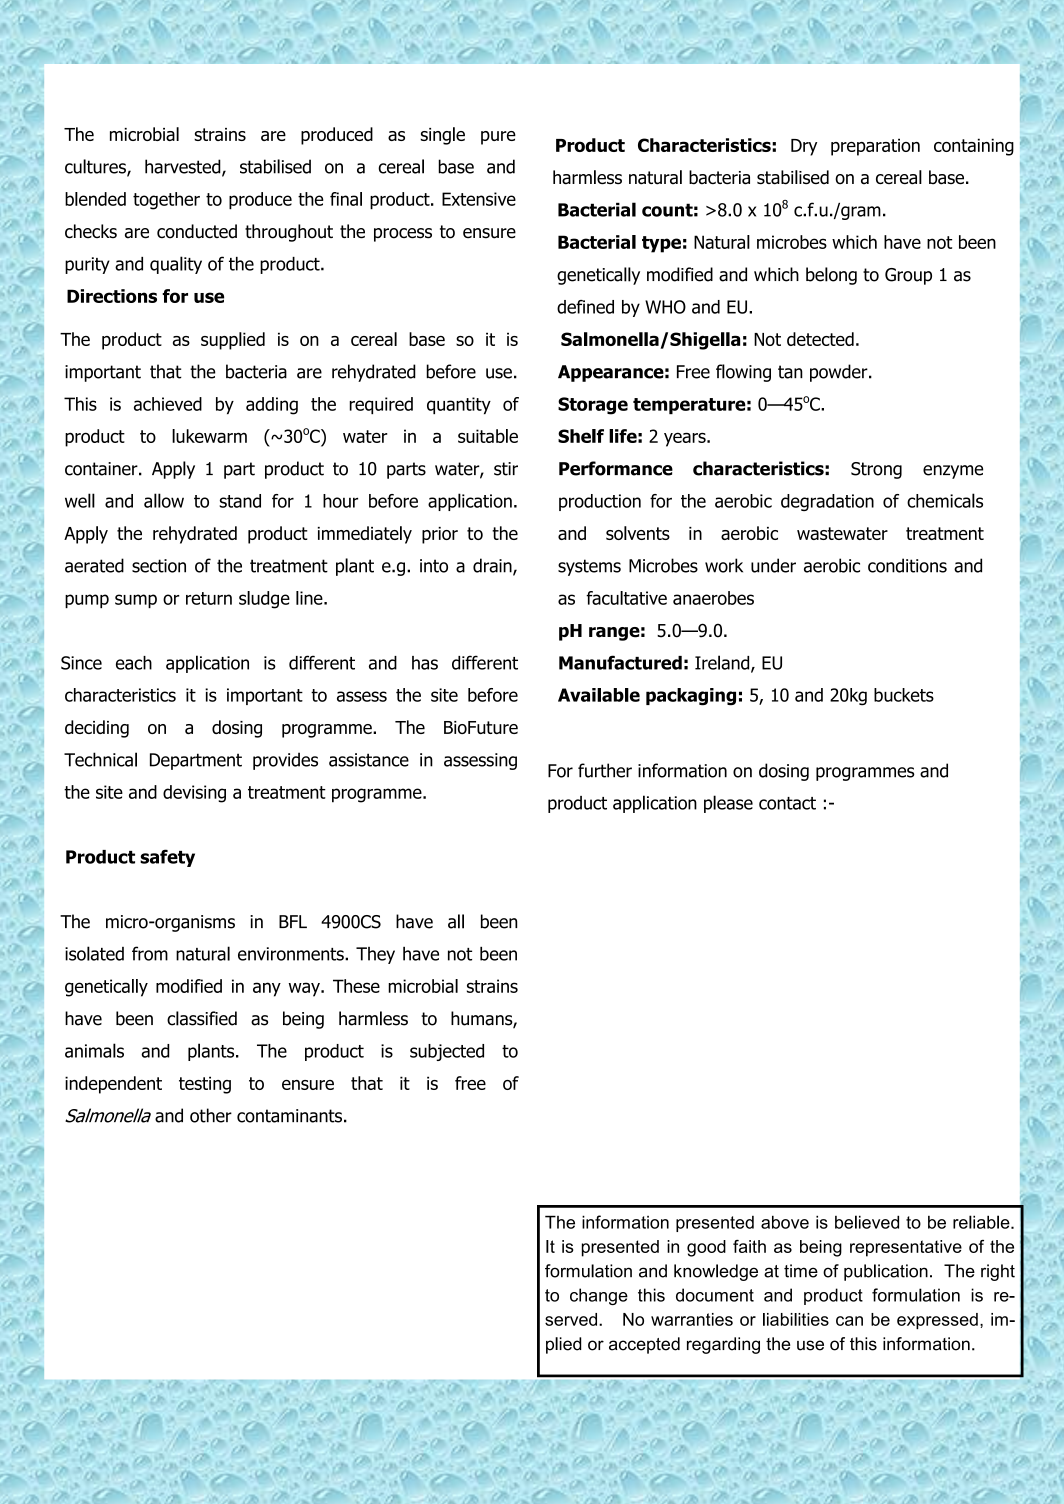 This screenshot has width=1064, height=1504. I want to click on lukewarm, so click(209, 436).
